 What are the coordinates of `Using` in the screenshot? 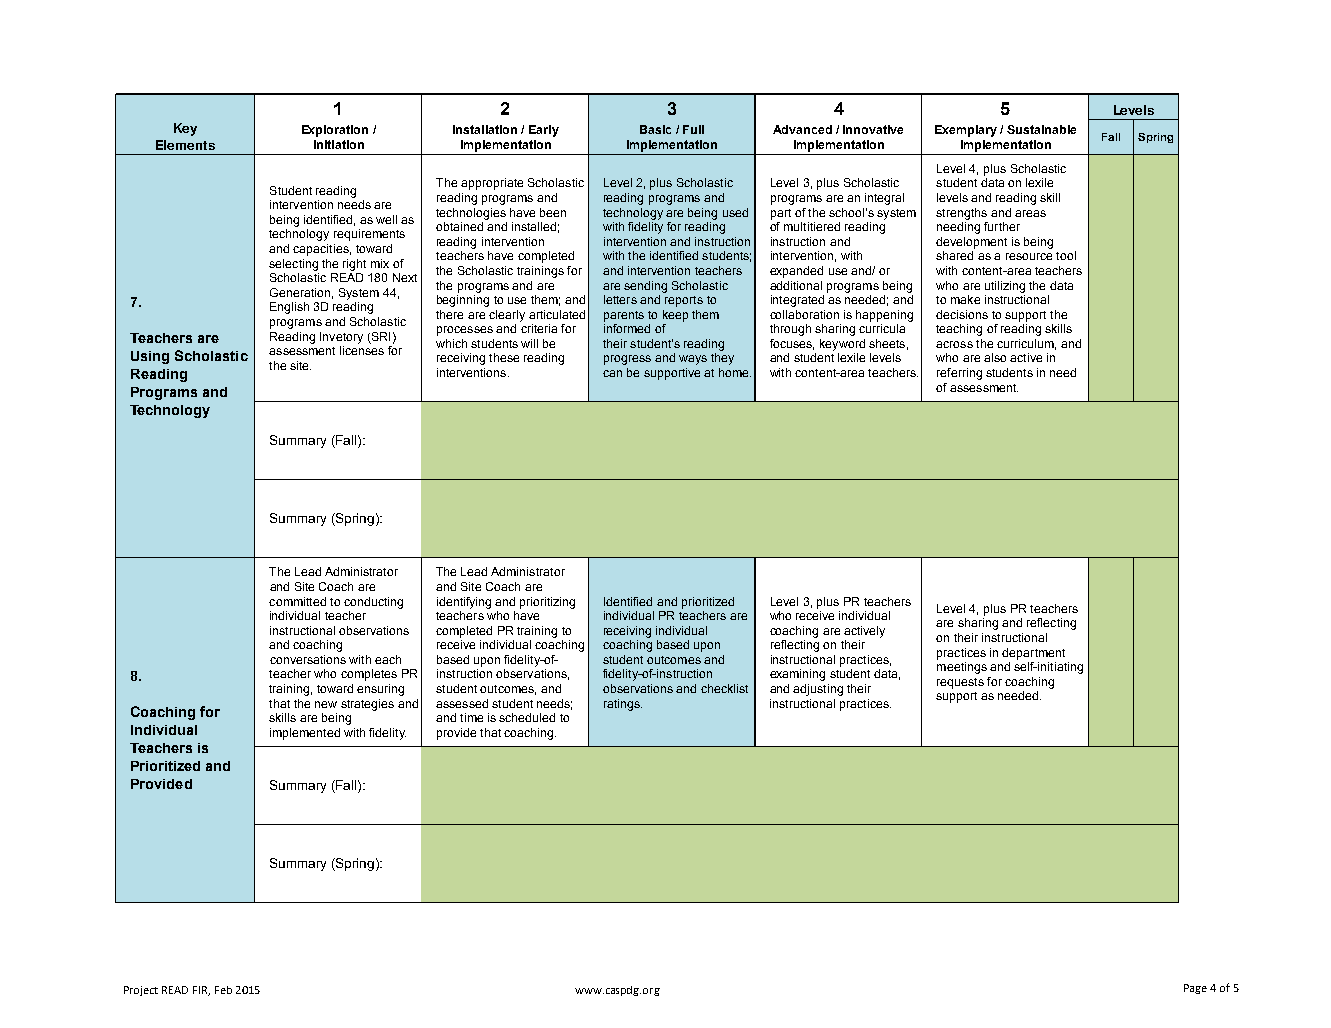 It's located at (150, 357).
